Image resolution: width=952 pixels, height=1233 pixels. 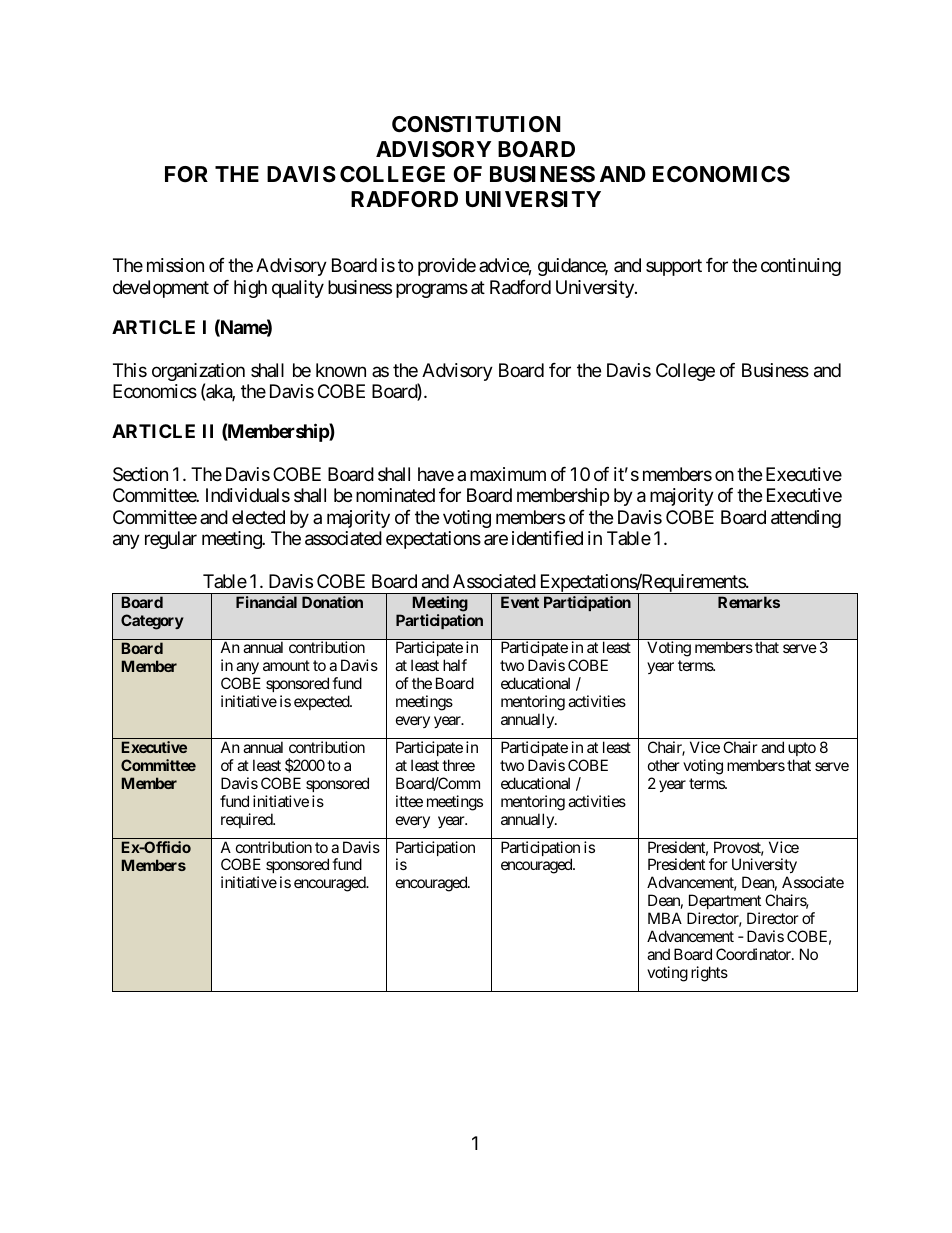 What do you see at coordinates (806, 519) in the document?
I see `attending` at bounding box center [806, 519].
